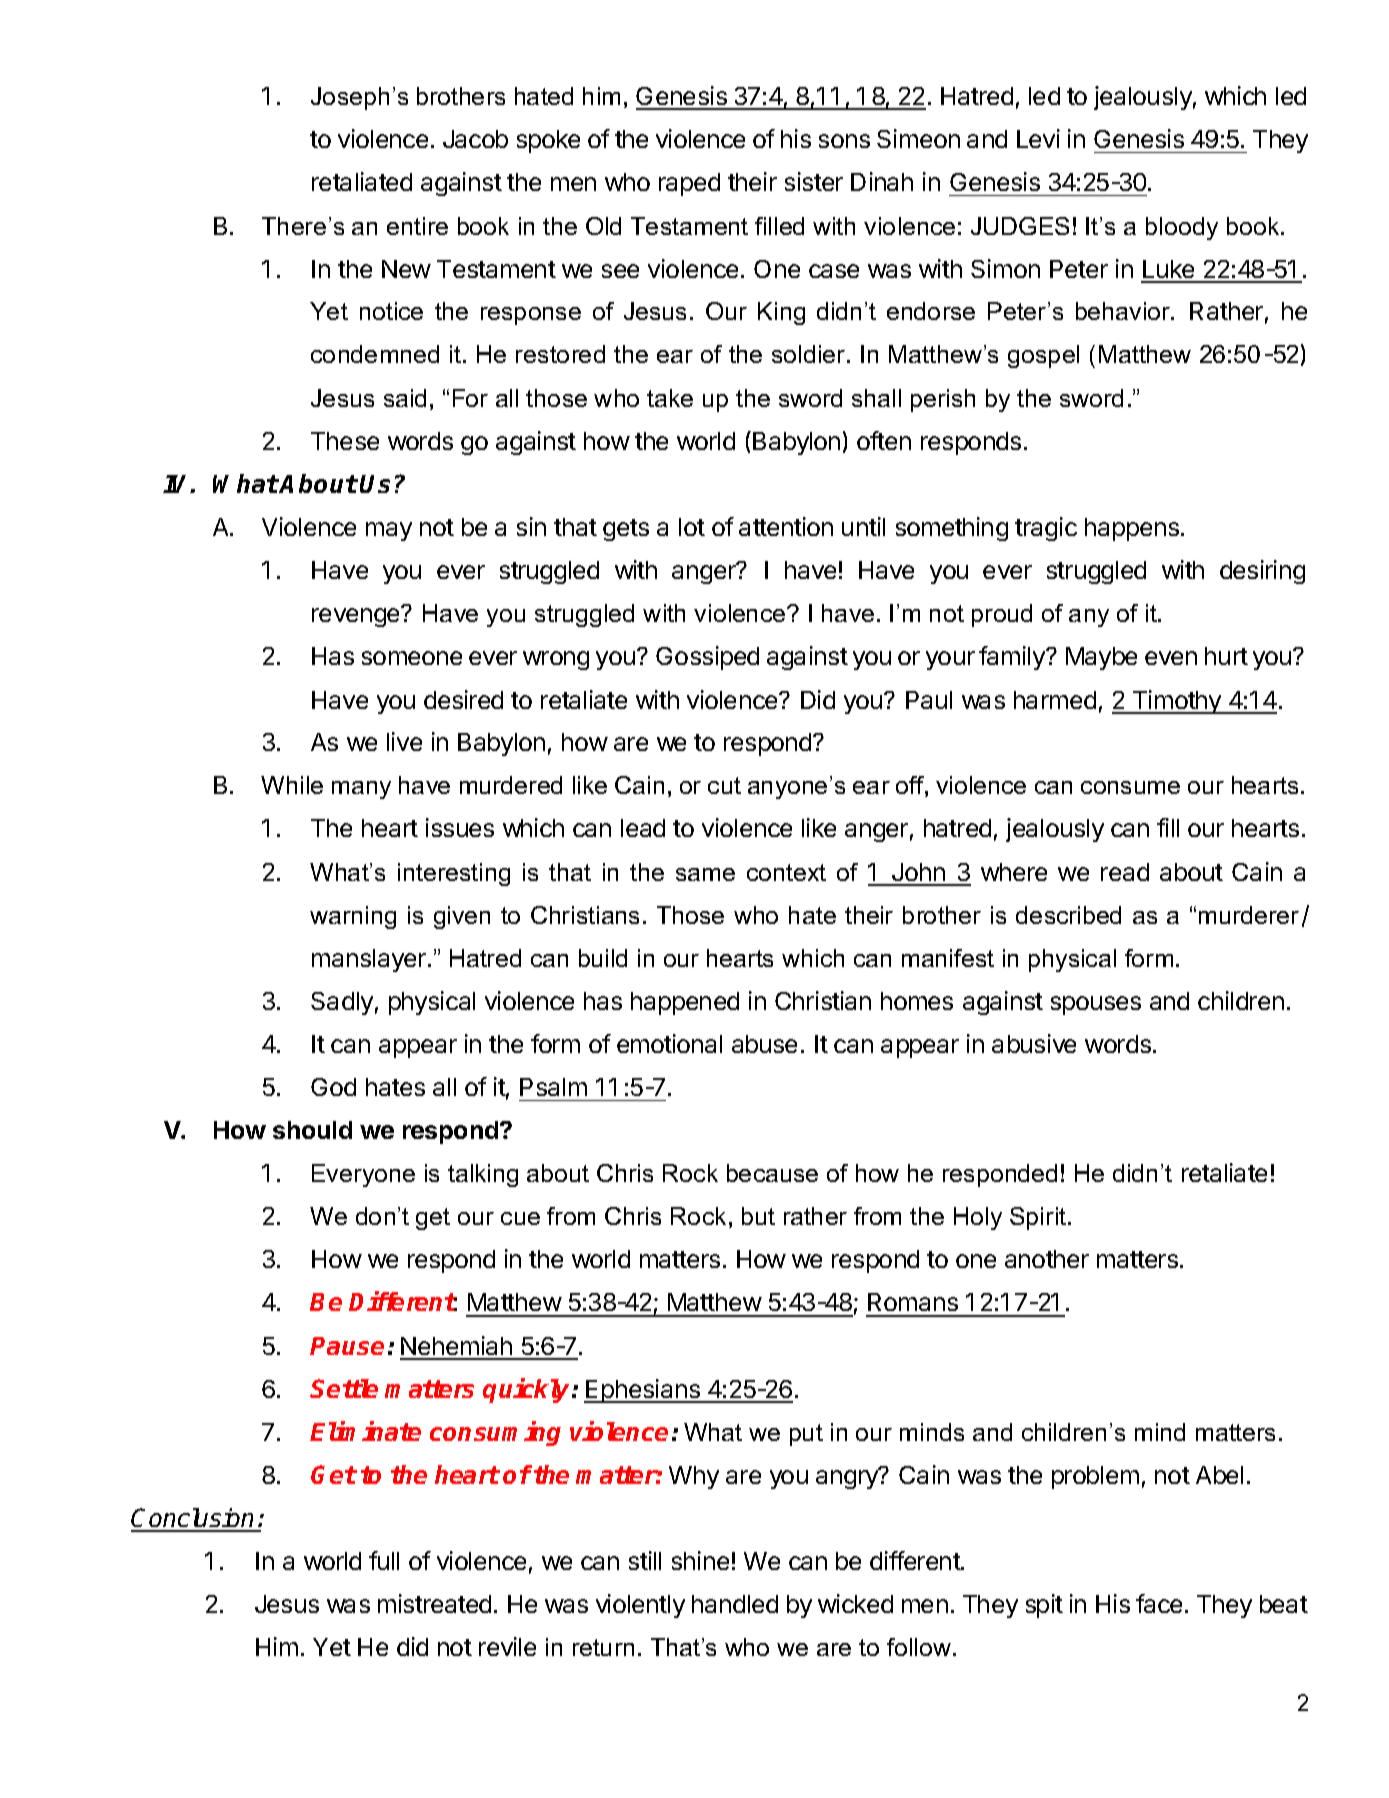  Describe the element at coordinates (1047, 1259) in the document. I see `another` at that location.
